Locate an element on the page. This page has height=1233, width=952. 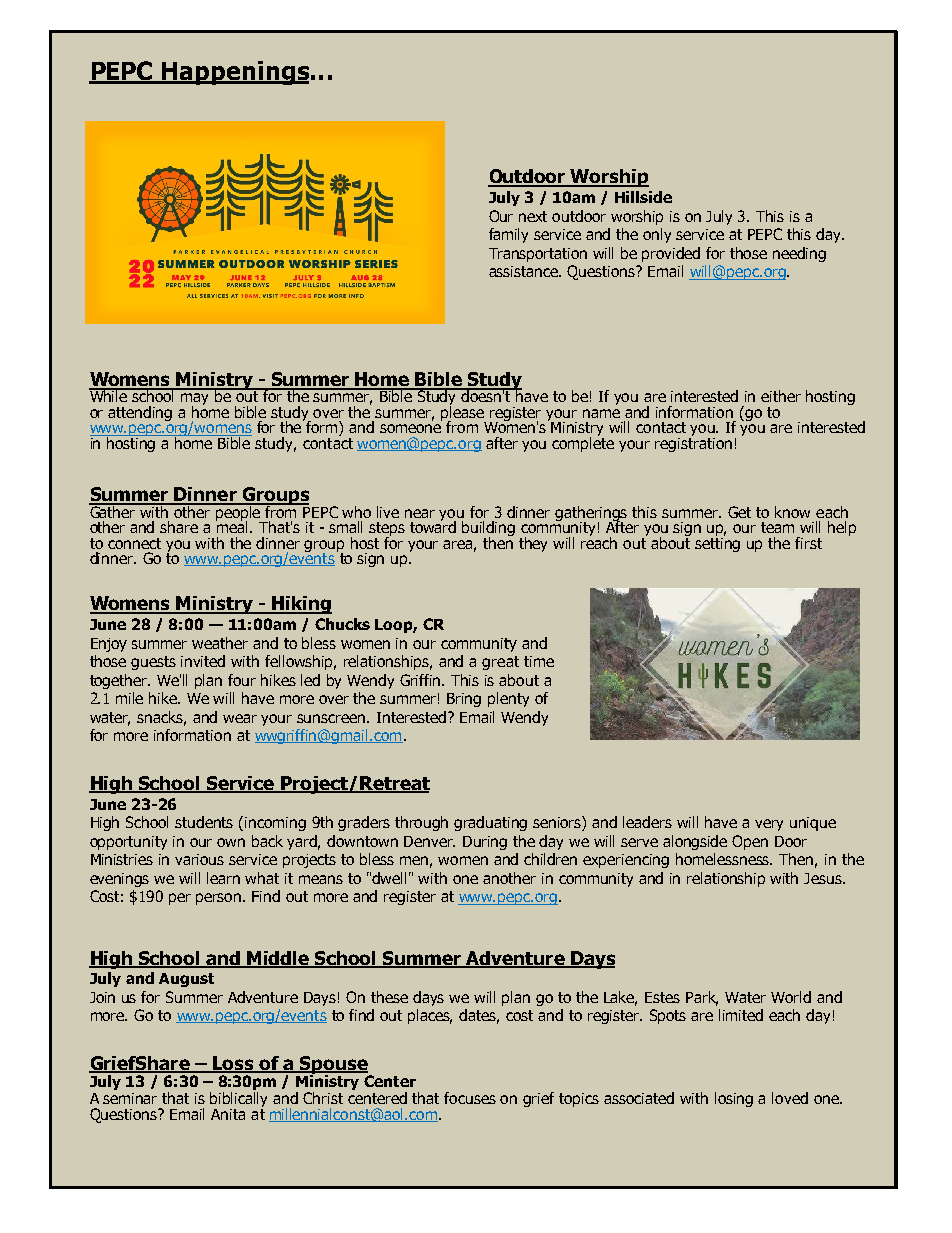
setting is located at coordinates (717, 543).
